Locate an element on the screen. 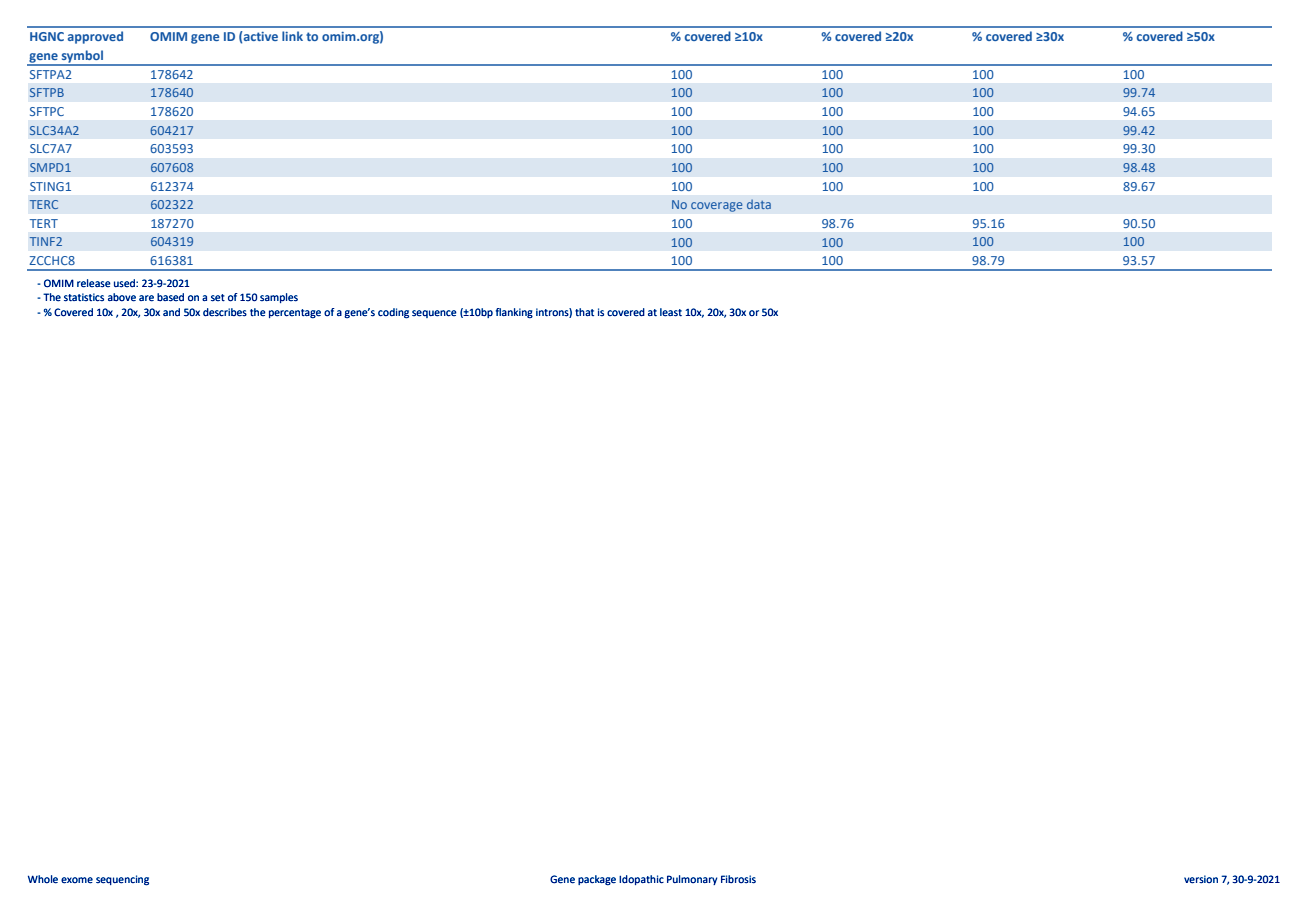  symbol is located at coordinates (82, 57).
